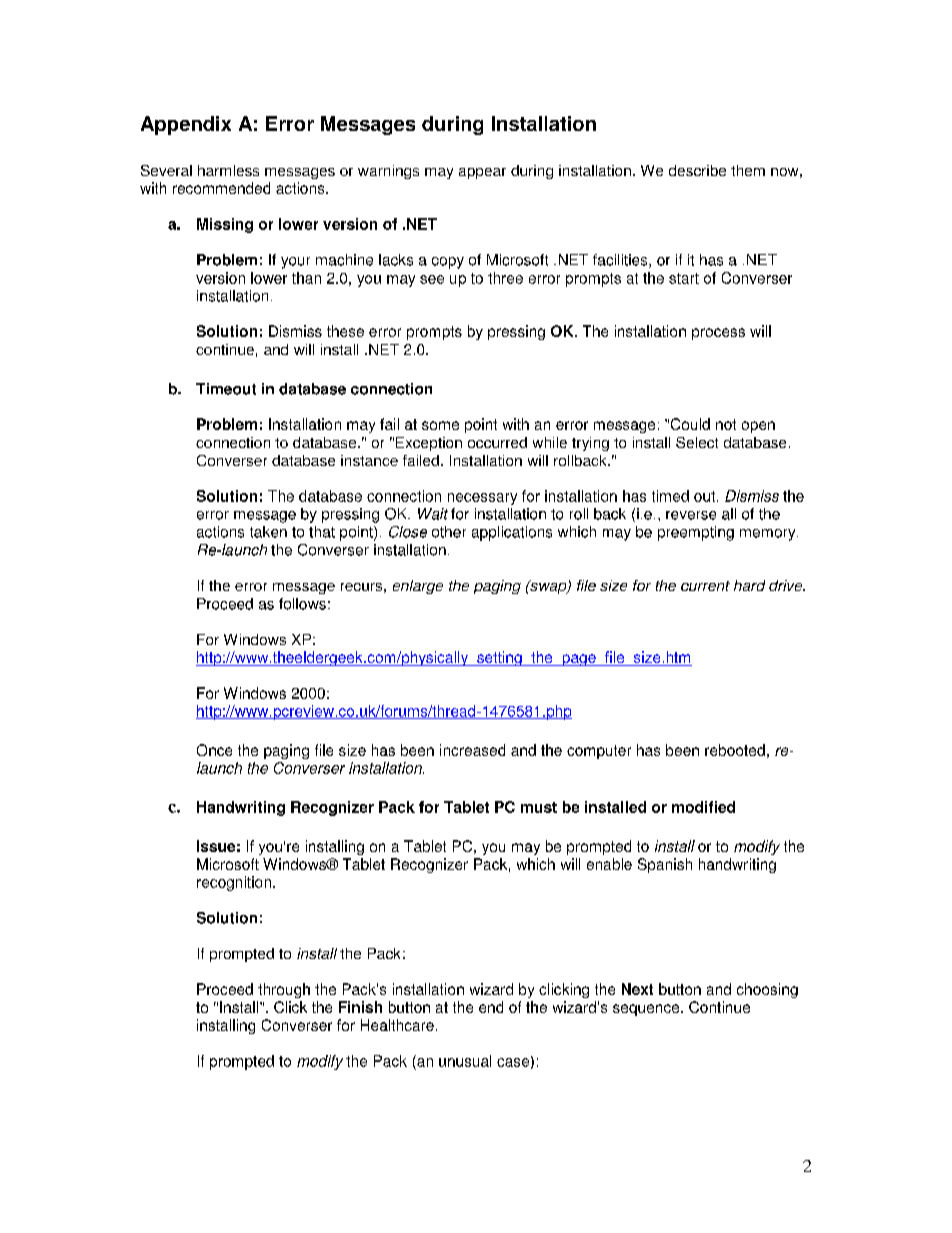  I want to click on Timeout, so click(226, 389).
